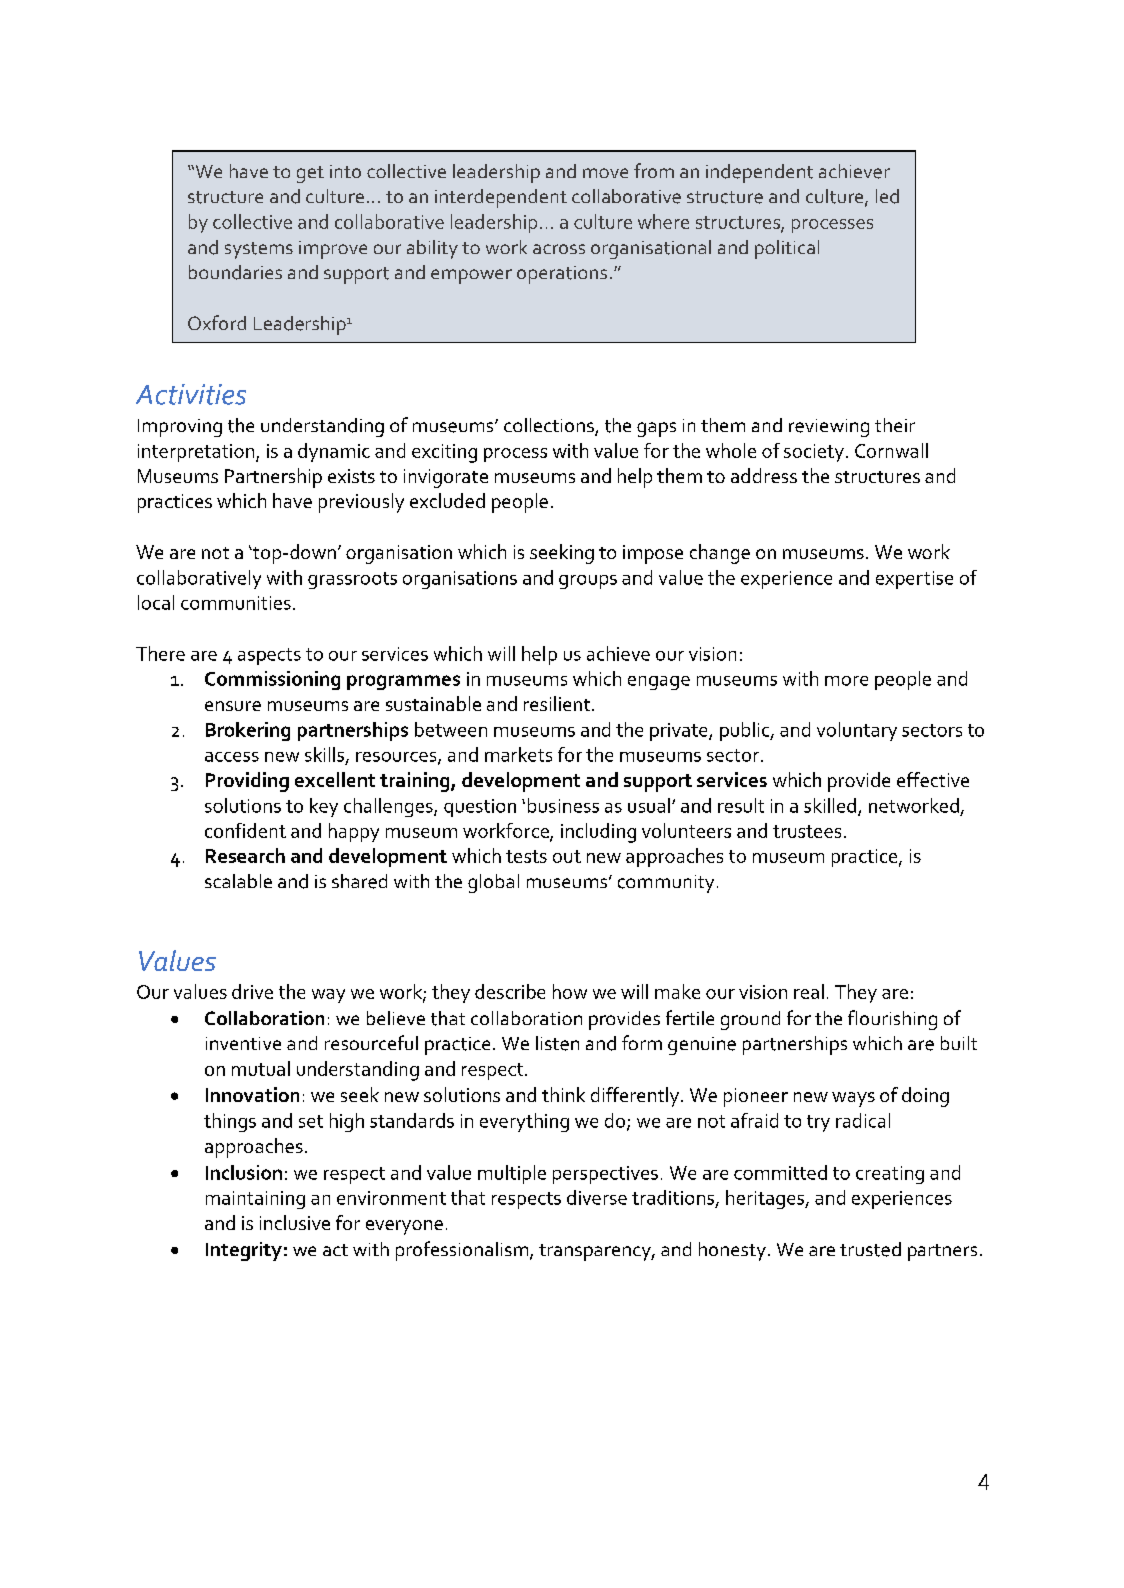  What do you see at coordinates (914, 580) in the document?
I see `expertise` at bounding box center [914, 580].
